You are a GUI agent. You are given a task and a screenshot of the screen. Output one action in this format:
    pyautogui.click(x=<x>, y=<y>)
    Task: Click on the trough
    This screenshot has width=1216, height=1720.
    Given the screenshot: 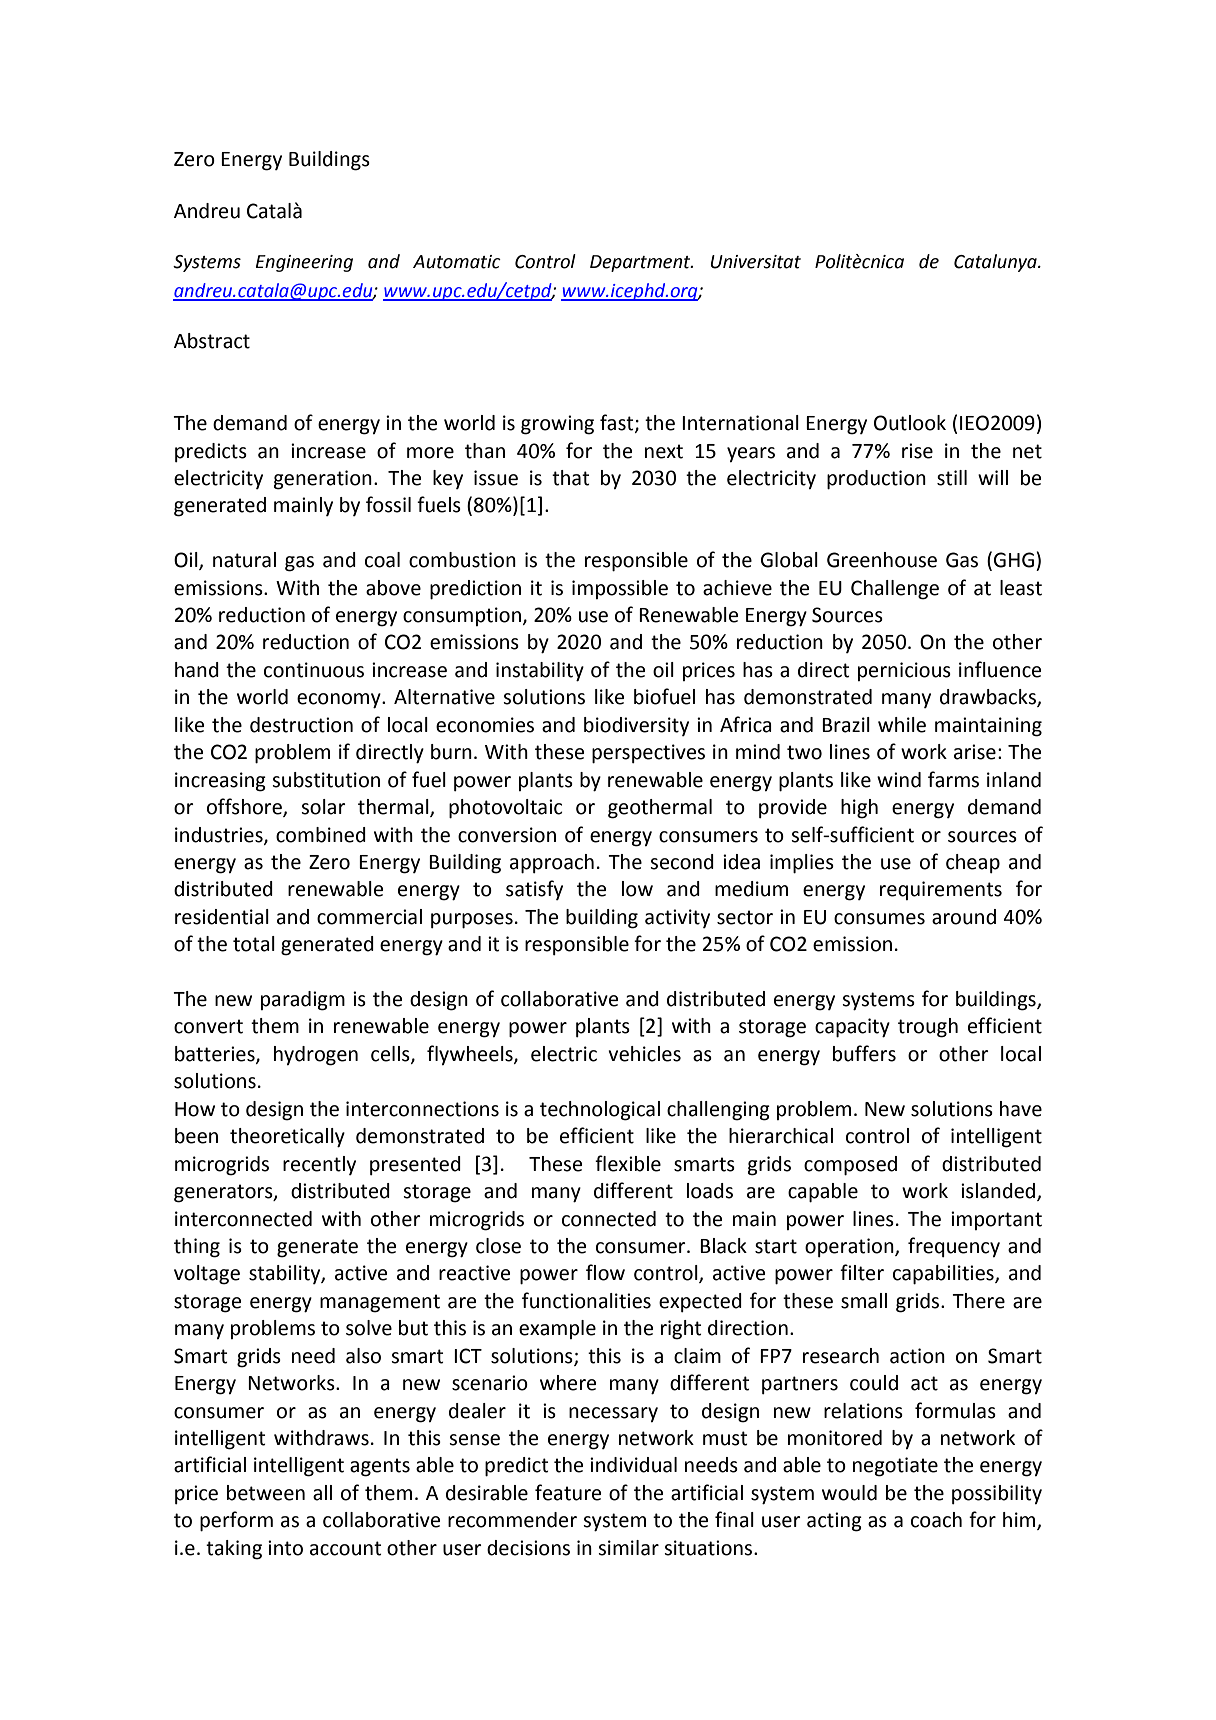 What is the action you would take?
    pyautogui.click(x=928, y=1028)
